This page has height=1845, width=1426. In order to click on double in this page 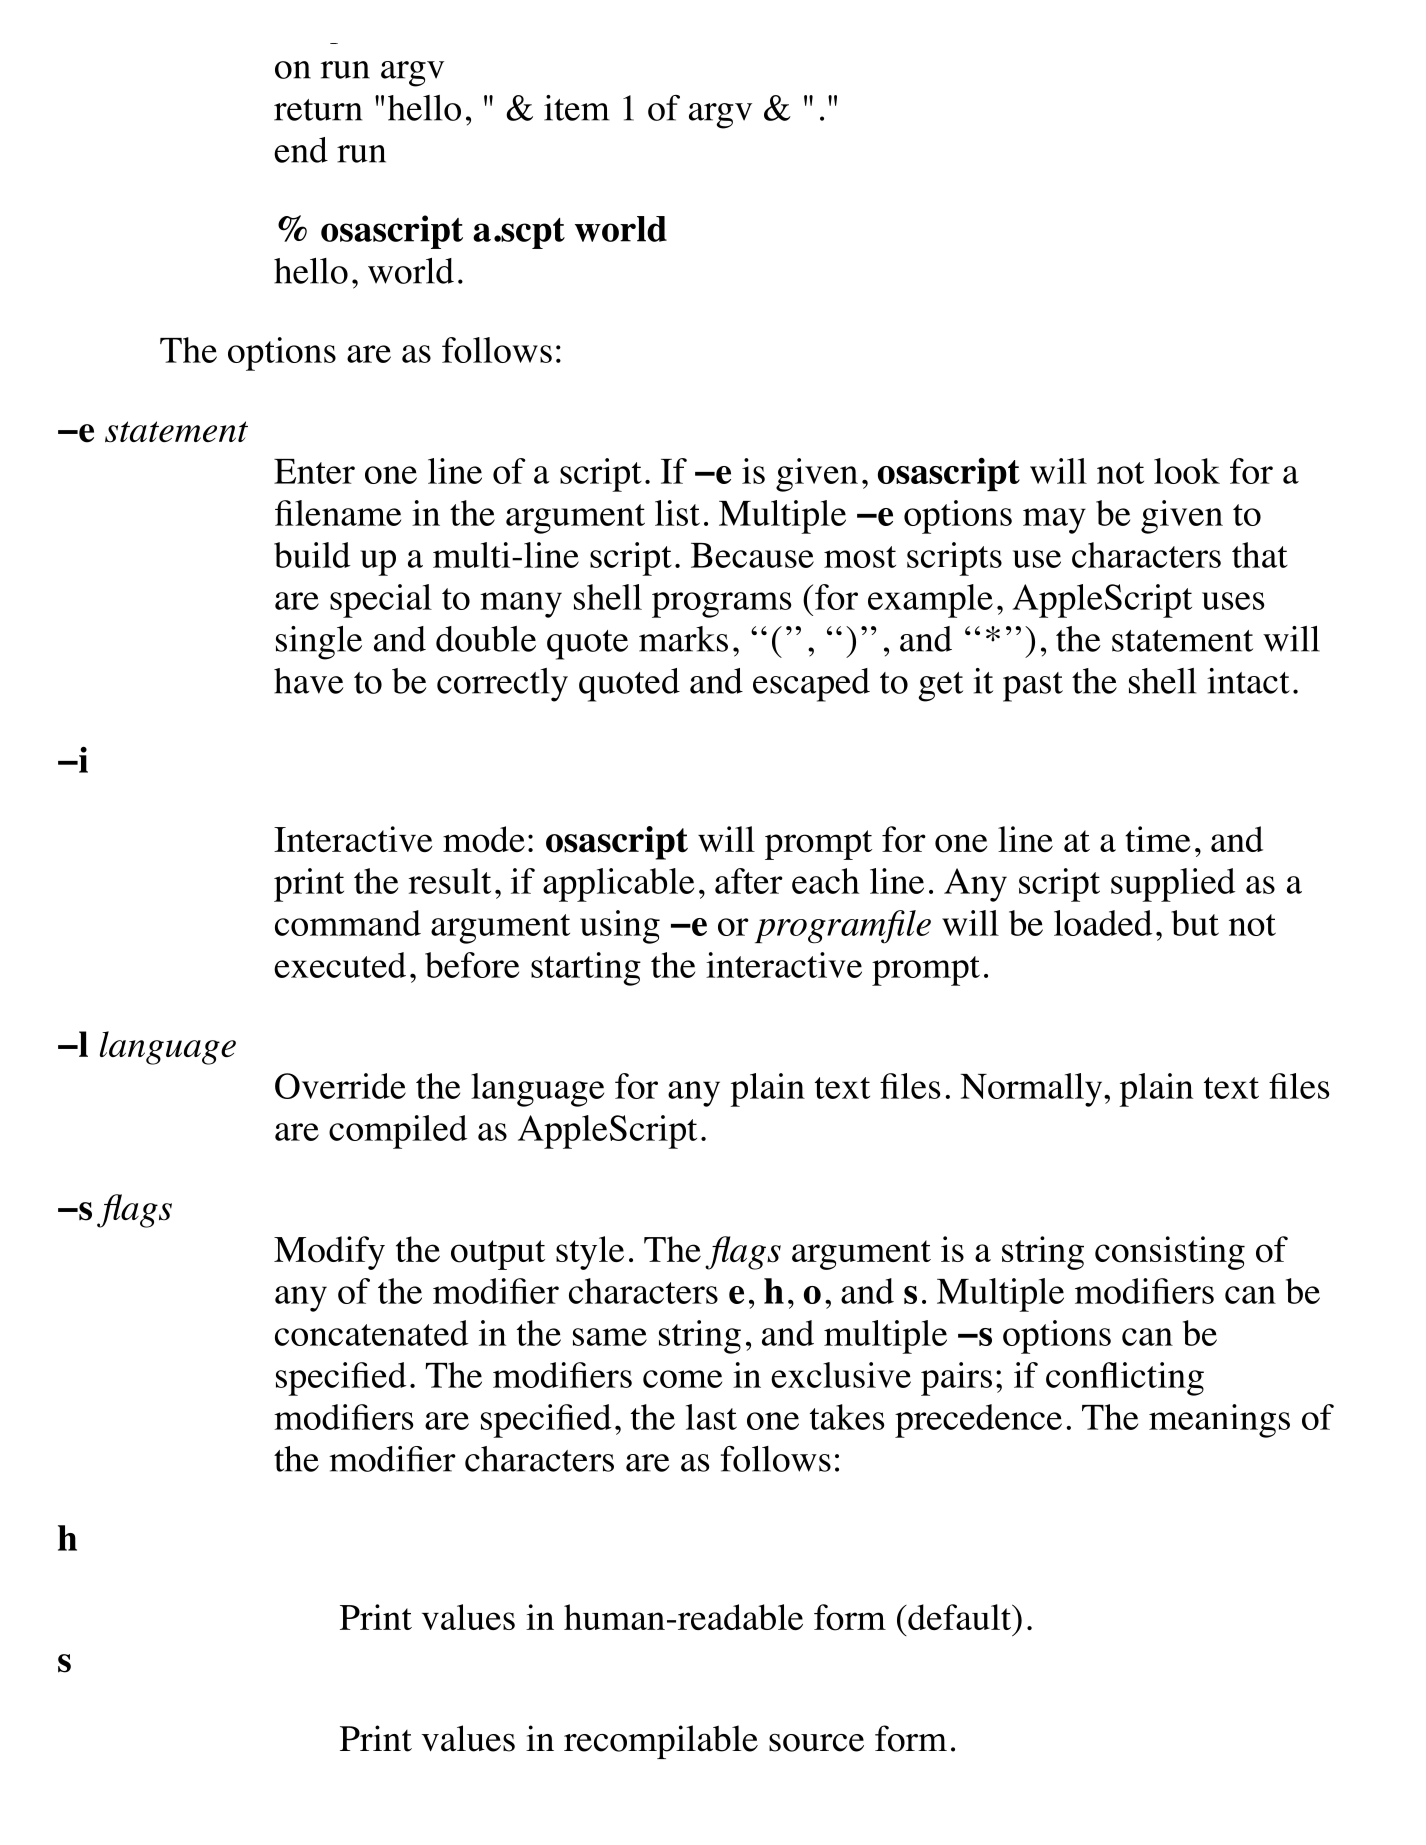, I will do `click(486, 639)`.
